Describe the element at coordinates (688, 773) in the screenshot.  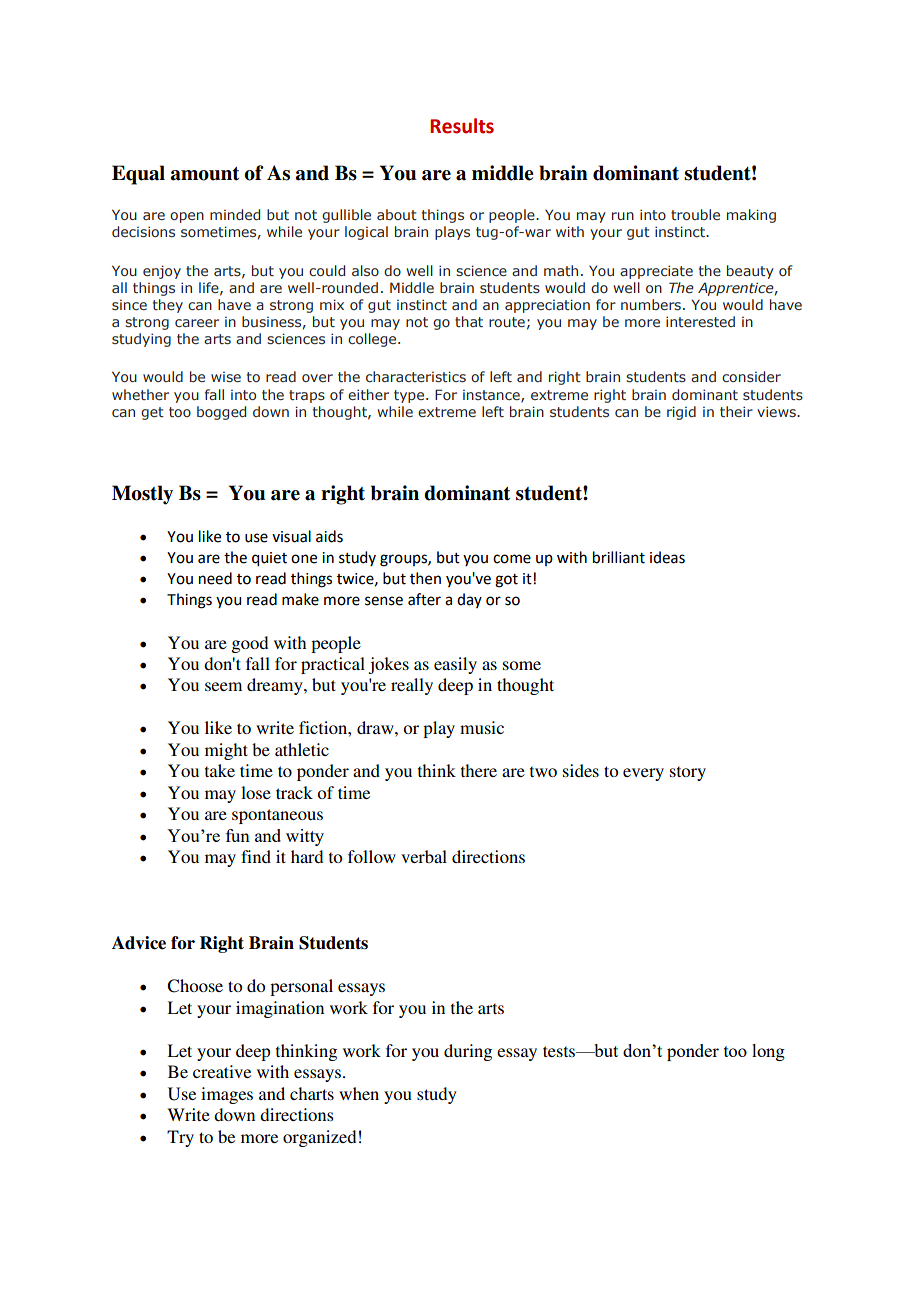
I see `story` at that location.
